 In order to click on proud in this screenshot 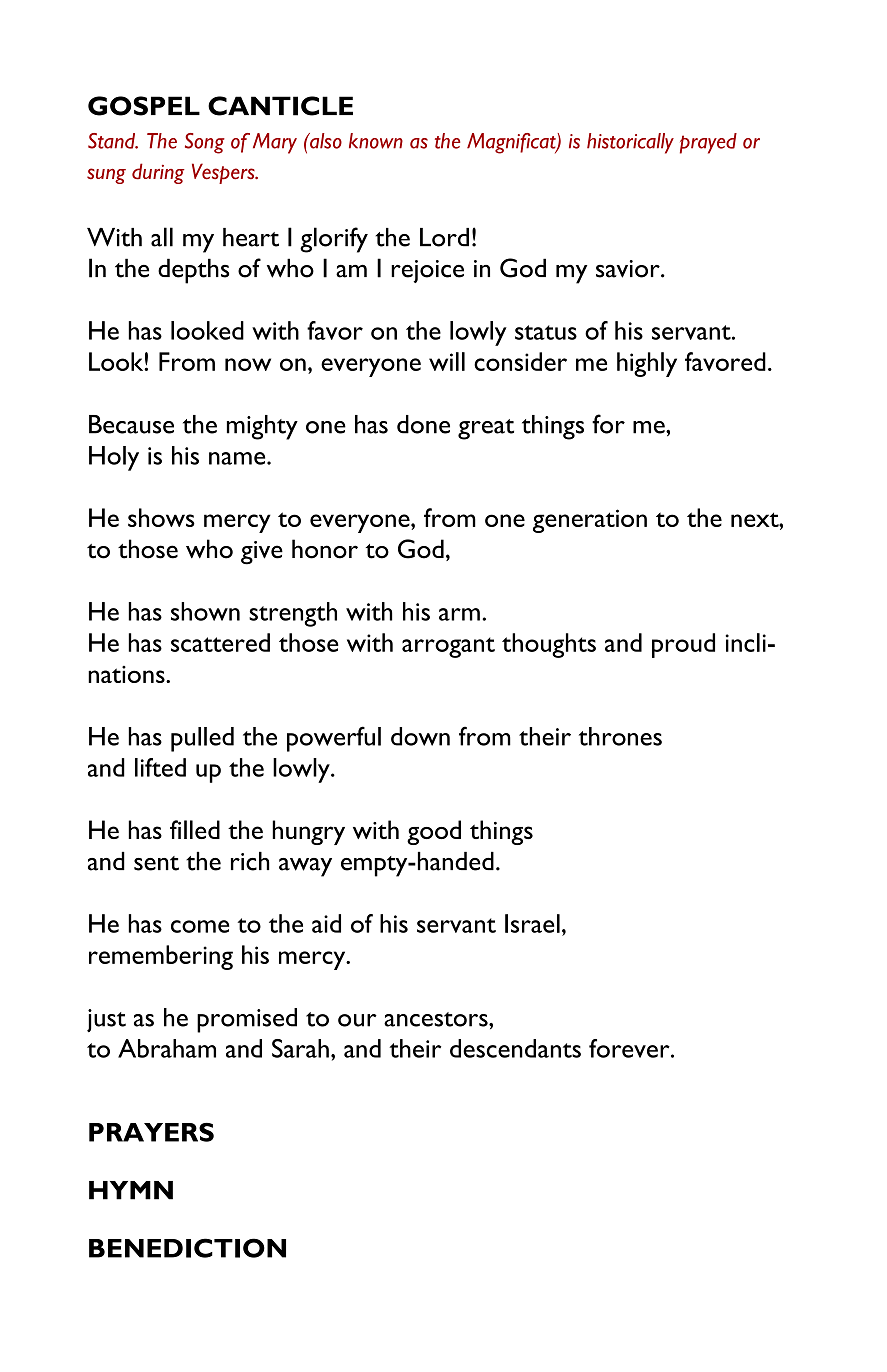, I will do `click(683, 645)`.
